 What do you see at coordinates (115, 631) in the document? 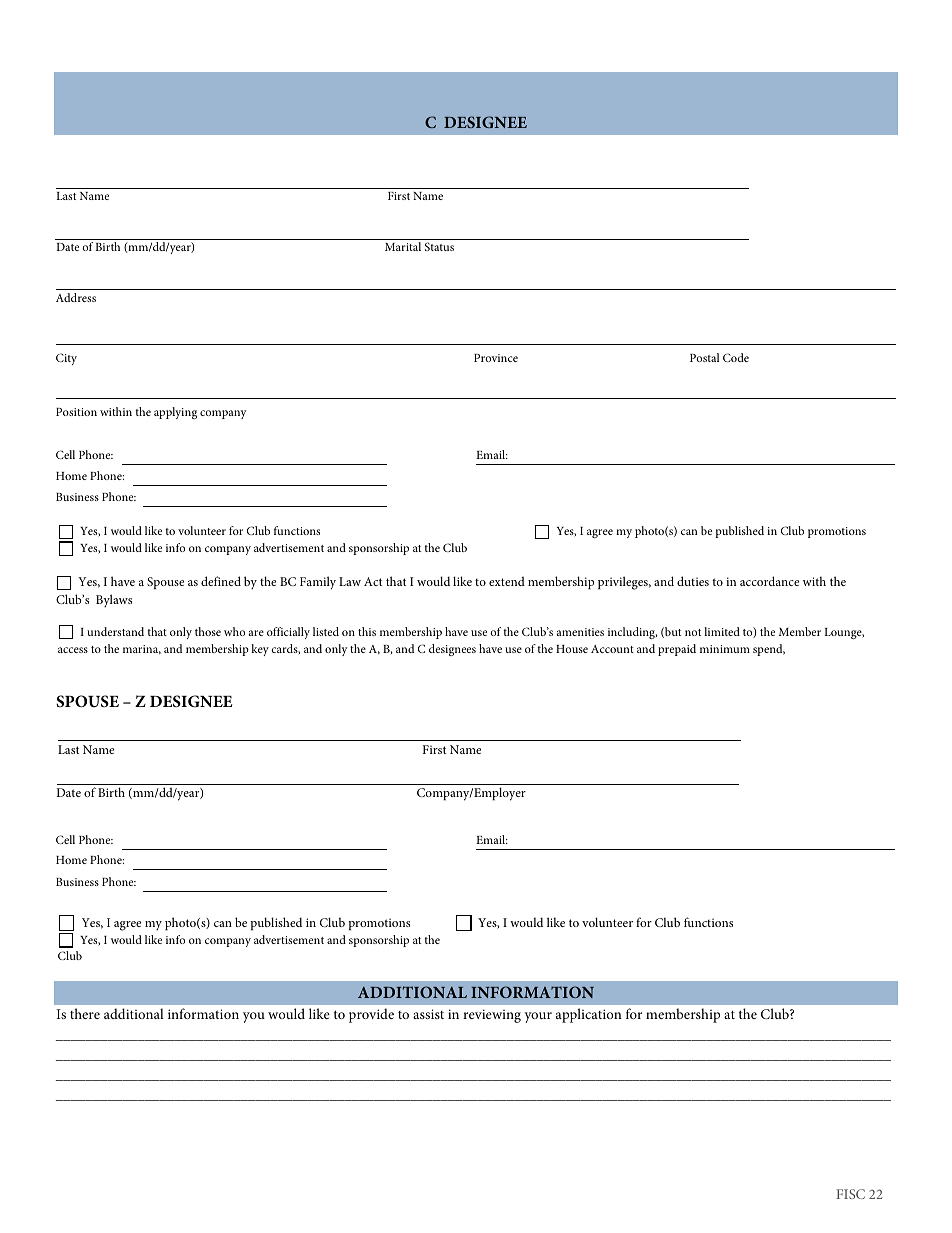
I see `understand` at bounding box center [115, 631].
